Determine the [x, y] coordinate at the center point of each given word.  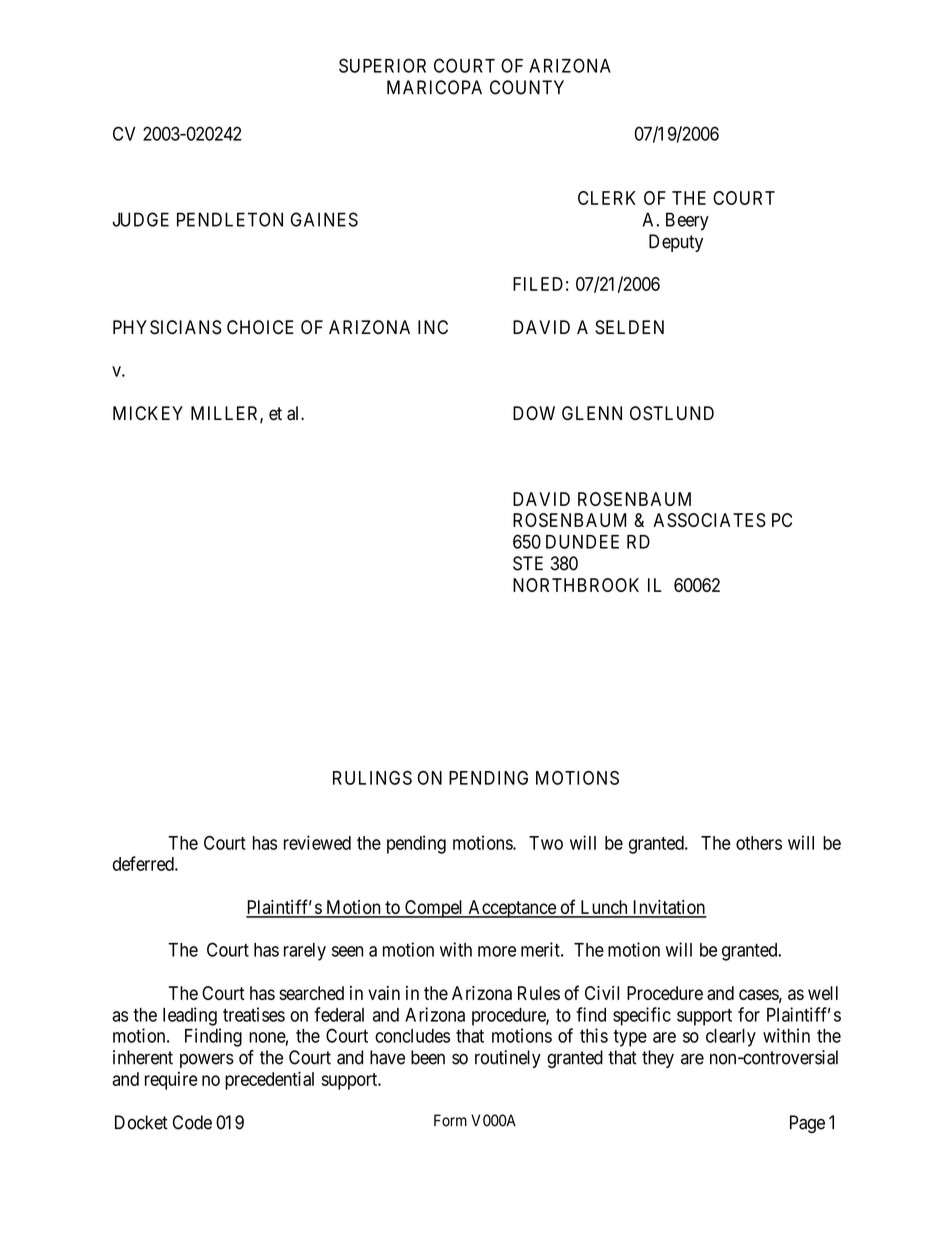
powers [207, 1060]
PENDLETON [230, 219]
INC [433, 327]
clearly [731, 1038]
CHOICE [260, 327]
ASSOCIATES [709, 520]
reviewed [317, 842]
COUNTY [527, 87]
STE [528, 563]
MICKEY [148, 413]
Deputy [676, 243]
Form [450, 1120]
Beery [687, 221]
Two [546, 843]
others [759, 843]
